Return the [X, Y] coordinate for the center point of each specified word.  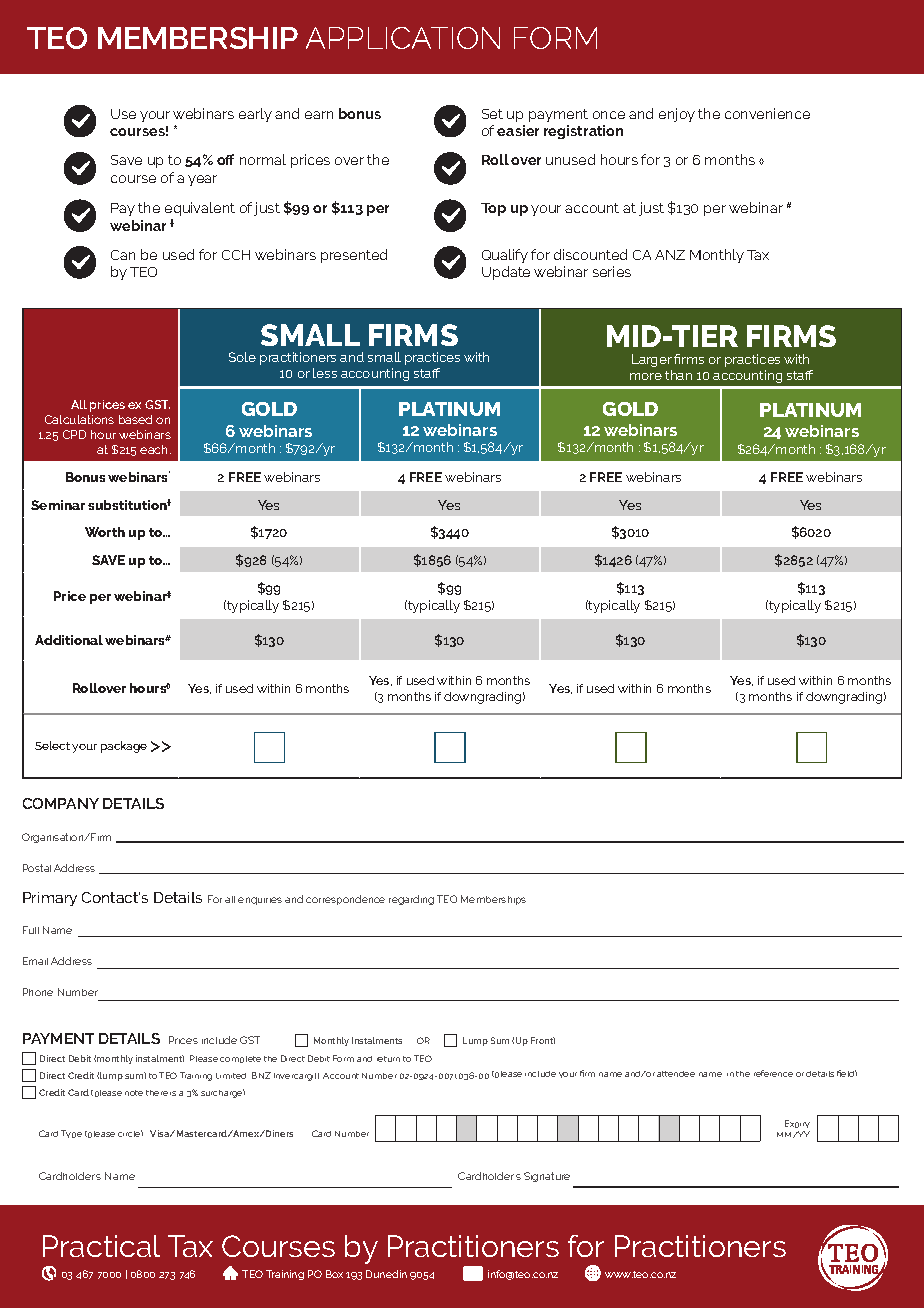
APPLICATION [403, 38]
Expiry [797, 1126]
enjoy [677, 115]
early [255, 115]
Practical [101, 1246]
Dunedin [386, 1274]
